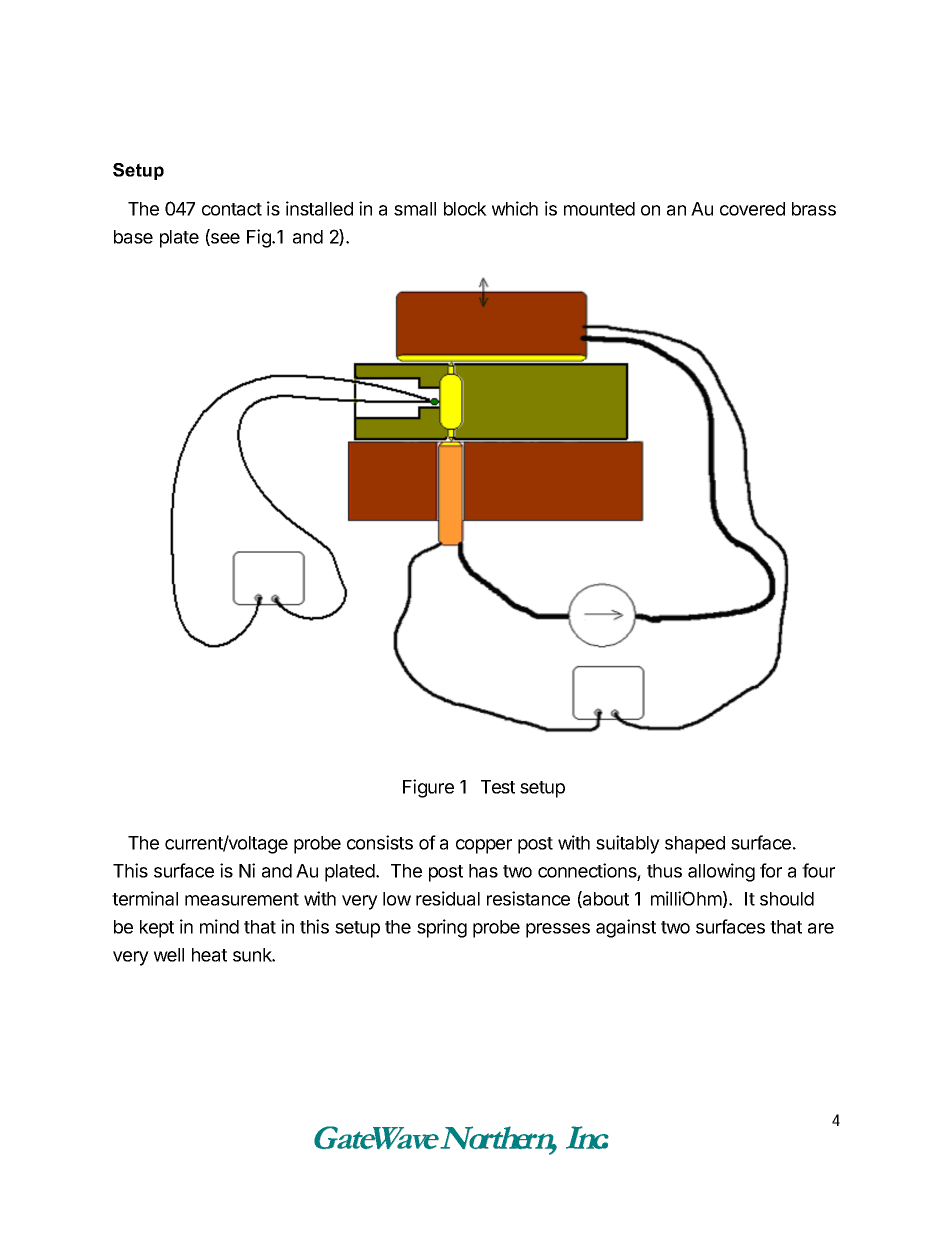 The image size is (952, 1233). Describe the element at coordinates (465, 209) in the page. I see `block` at that location.
